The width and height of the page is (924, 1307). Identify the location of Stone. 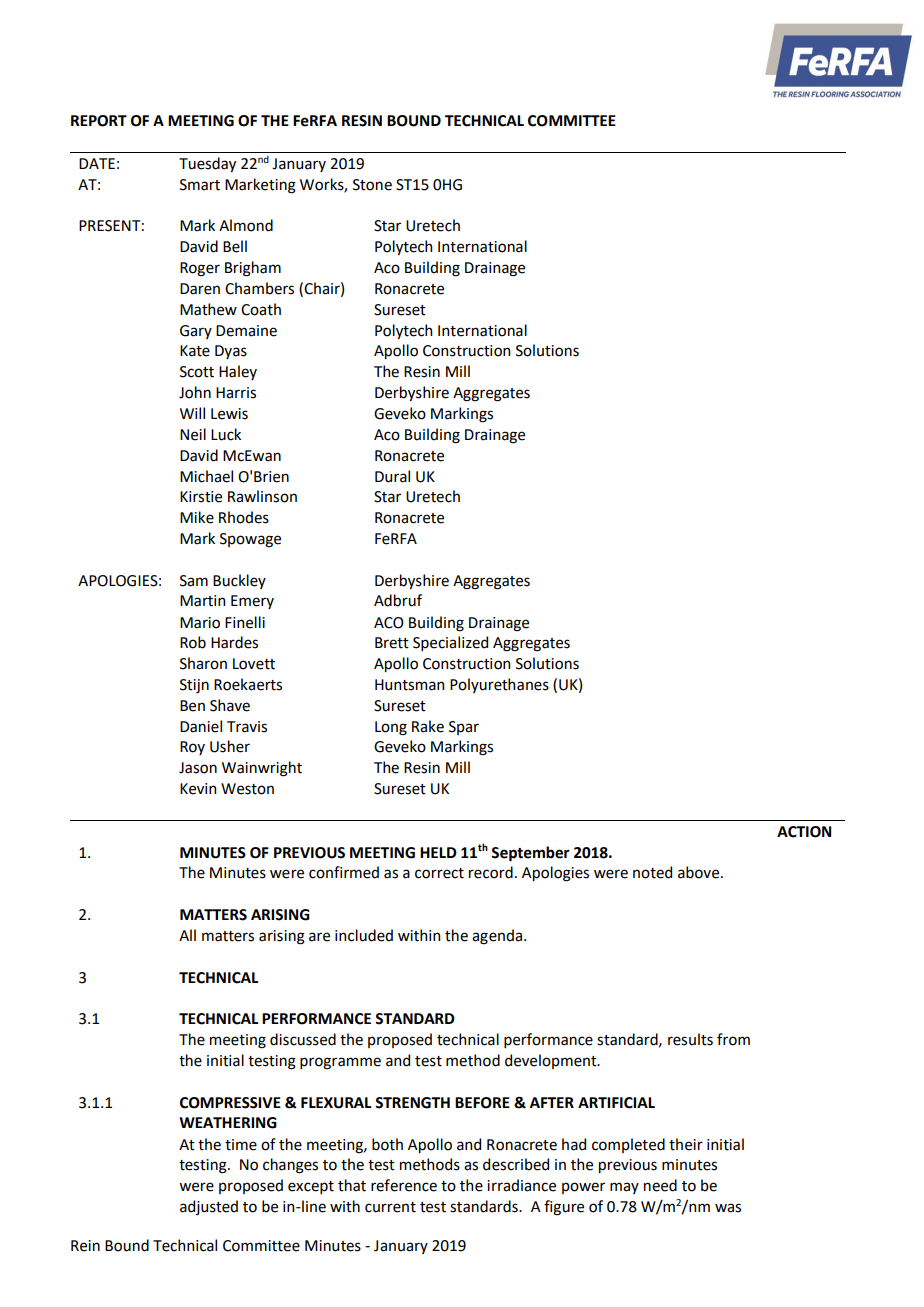
(372, 185).
